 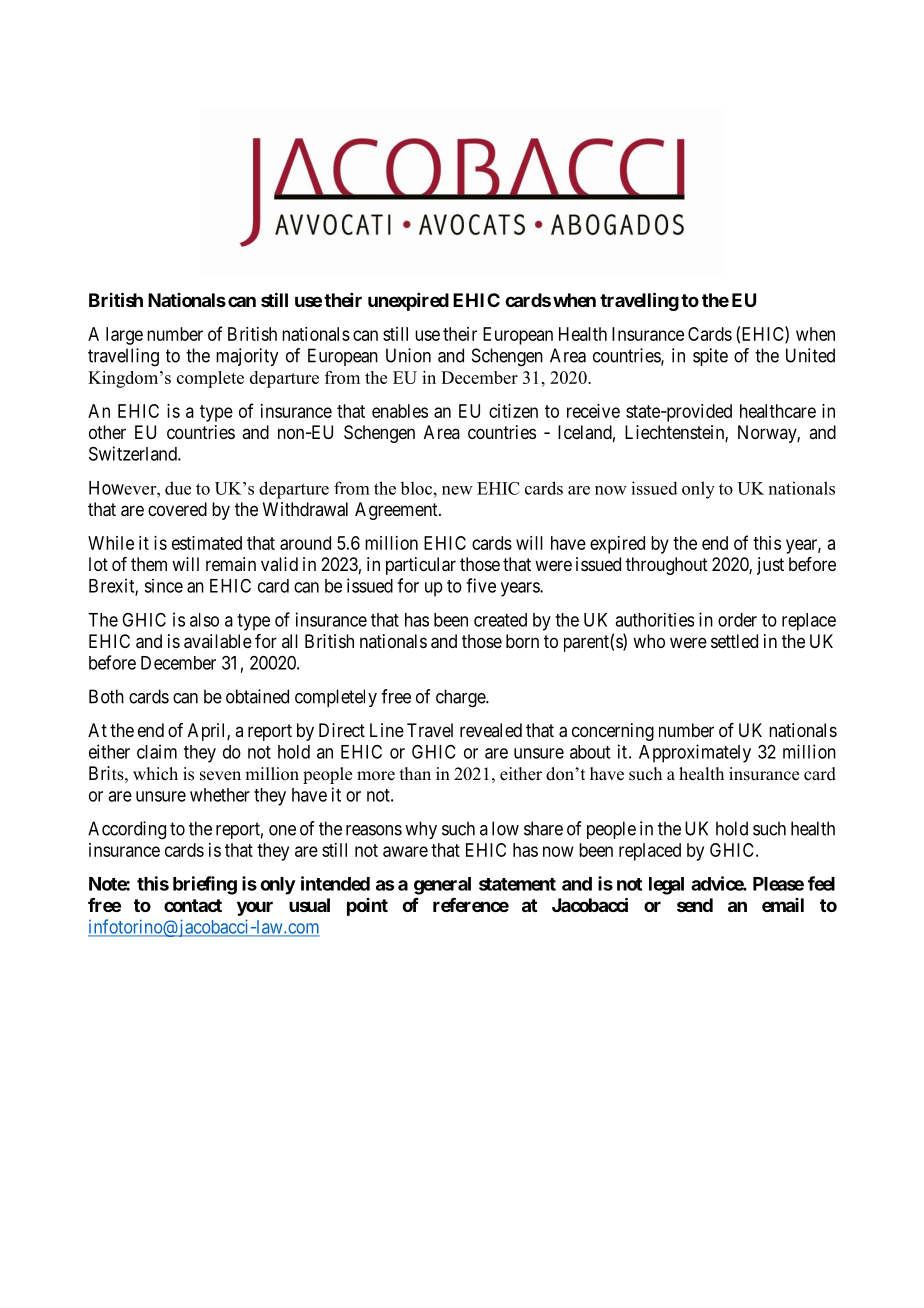 I want to click on just, so click(x=770, y=566).
